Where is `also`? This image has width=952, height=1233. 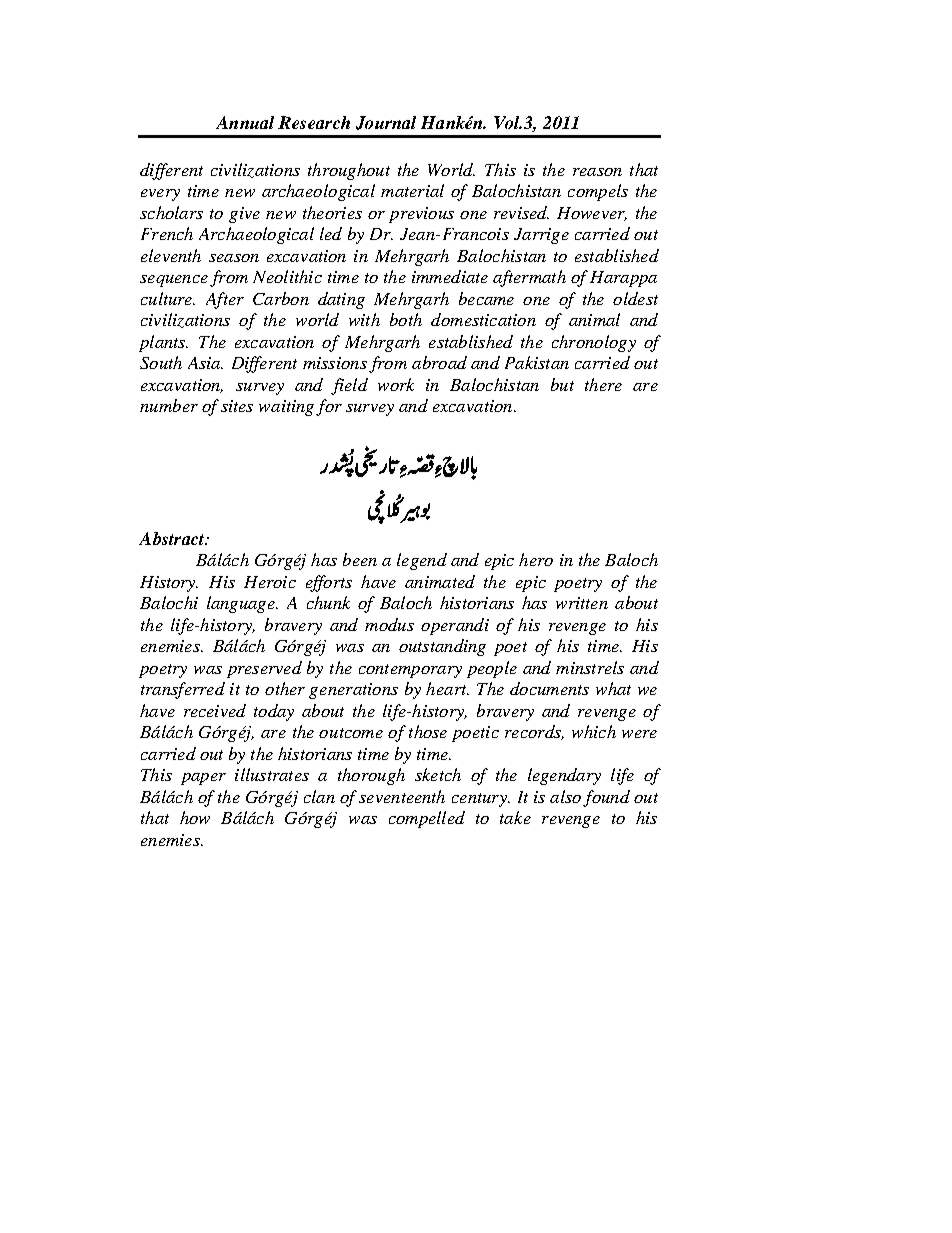 also is located at coordinates (565, 796).
